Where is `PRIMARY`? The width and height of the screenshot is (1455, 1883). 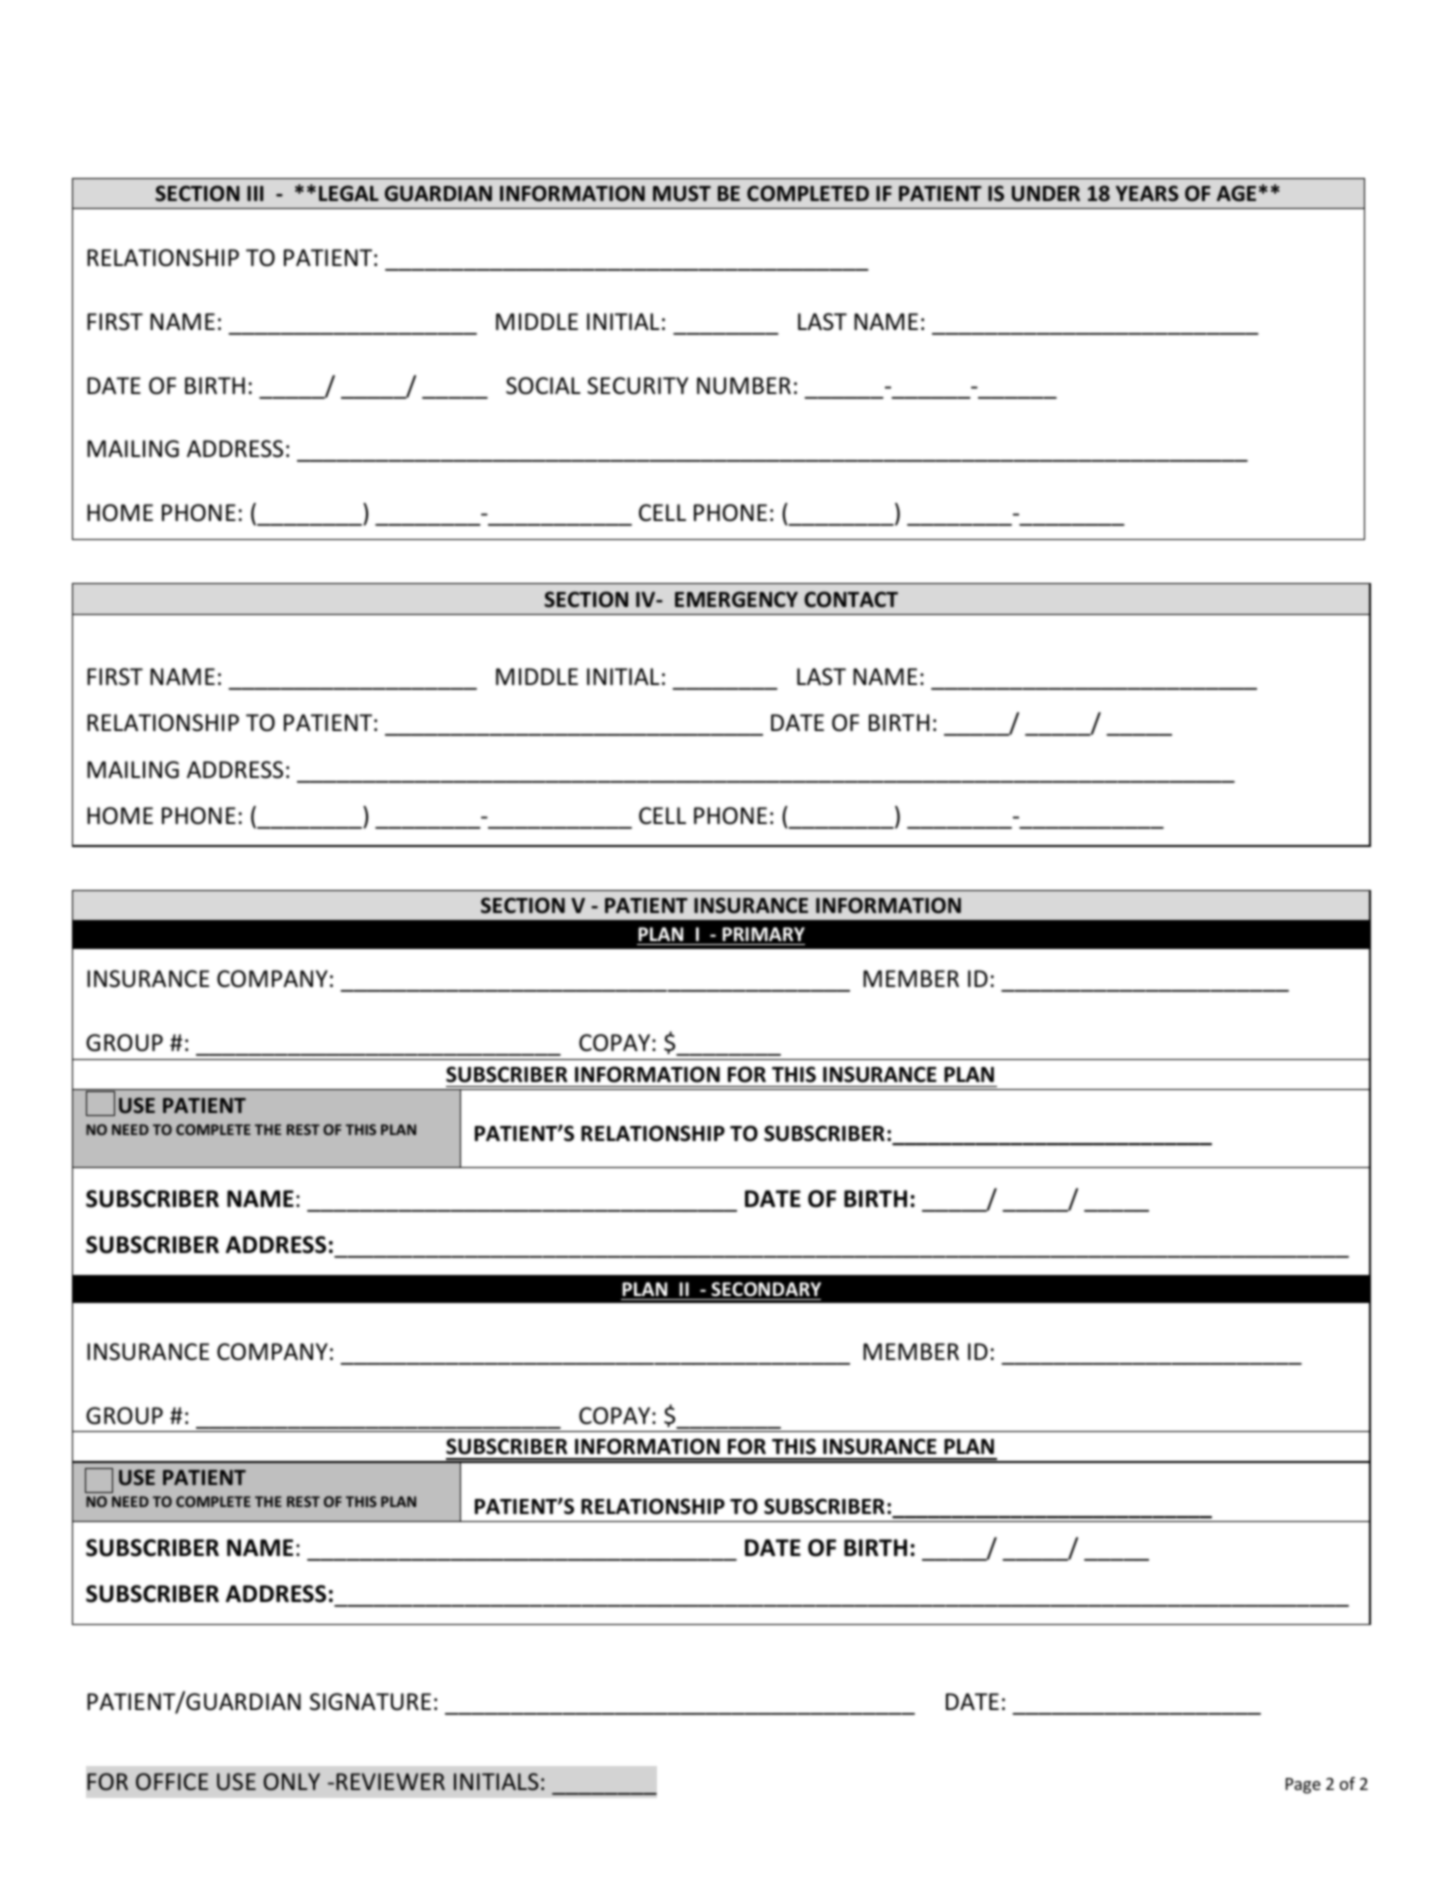
PRIMARY is located at coordinates (763, 934).
